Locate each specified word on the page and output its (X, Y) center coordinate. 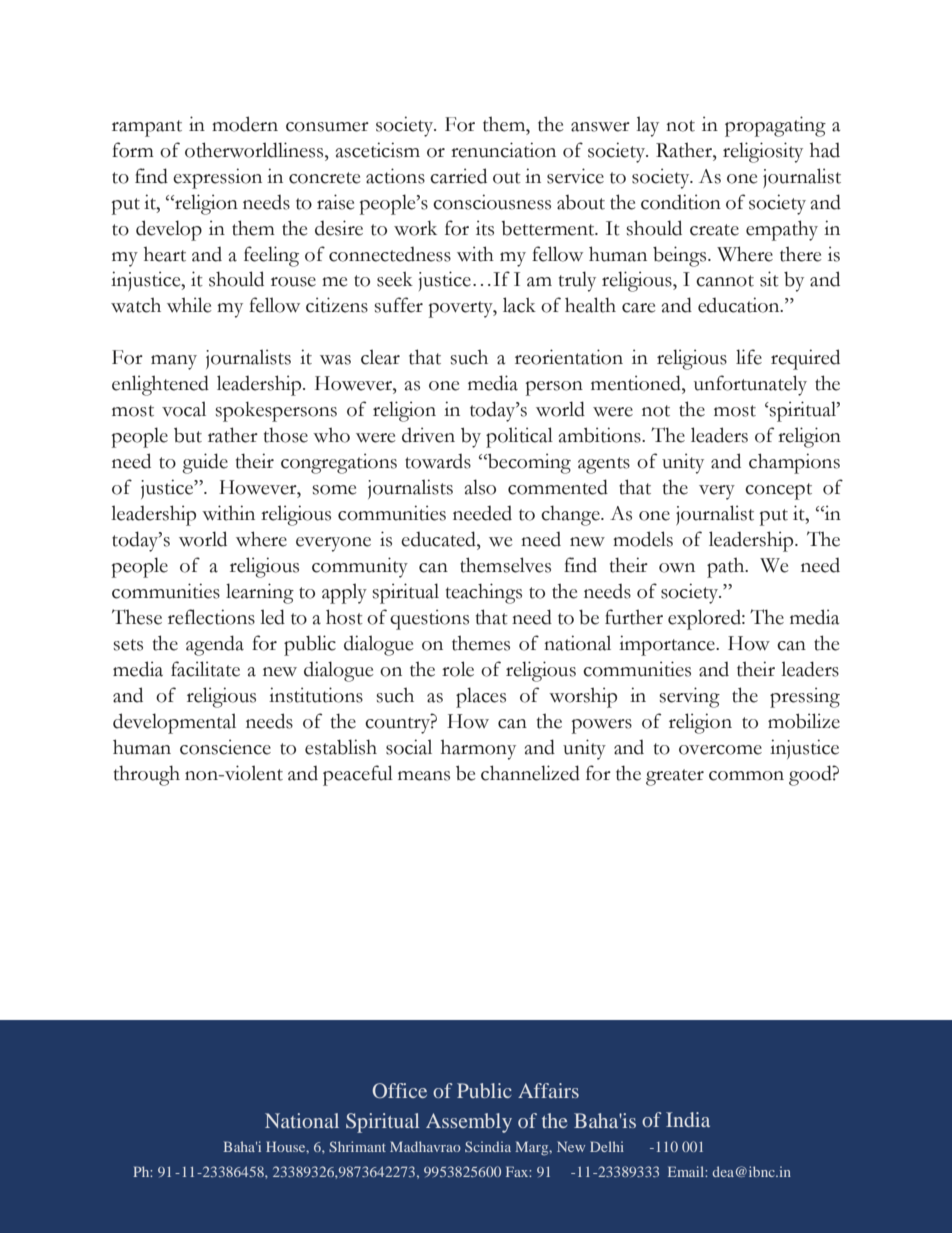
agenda (215, 645)
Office (399, 1090)
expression (217, 178)
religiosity (763, 152)
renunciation (503, 150)
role (458, 669)
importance (668, 645)
